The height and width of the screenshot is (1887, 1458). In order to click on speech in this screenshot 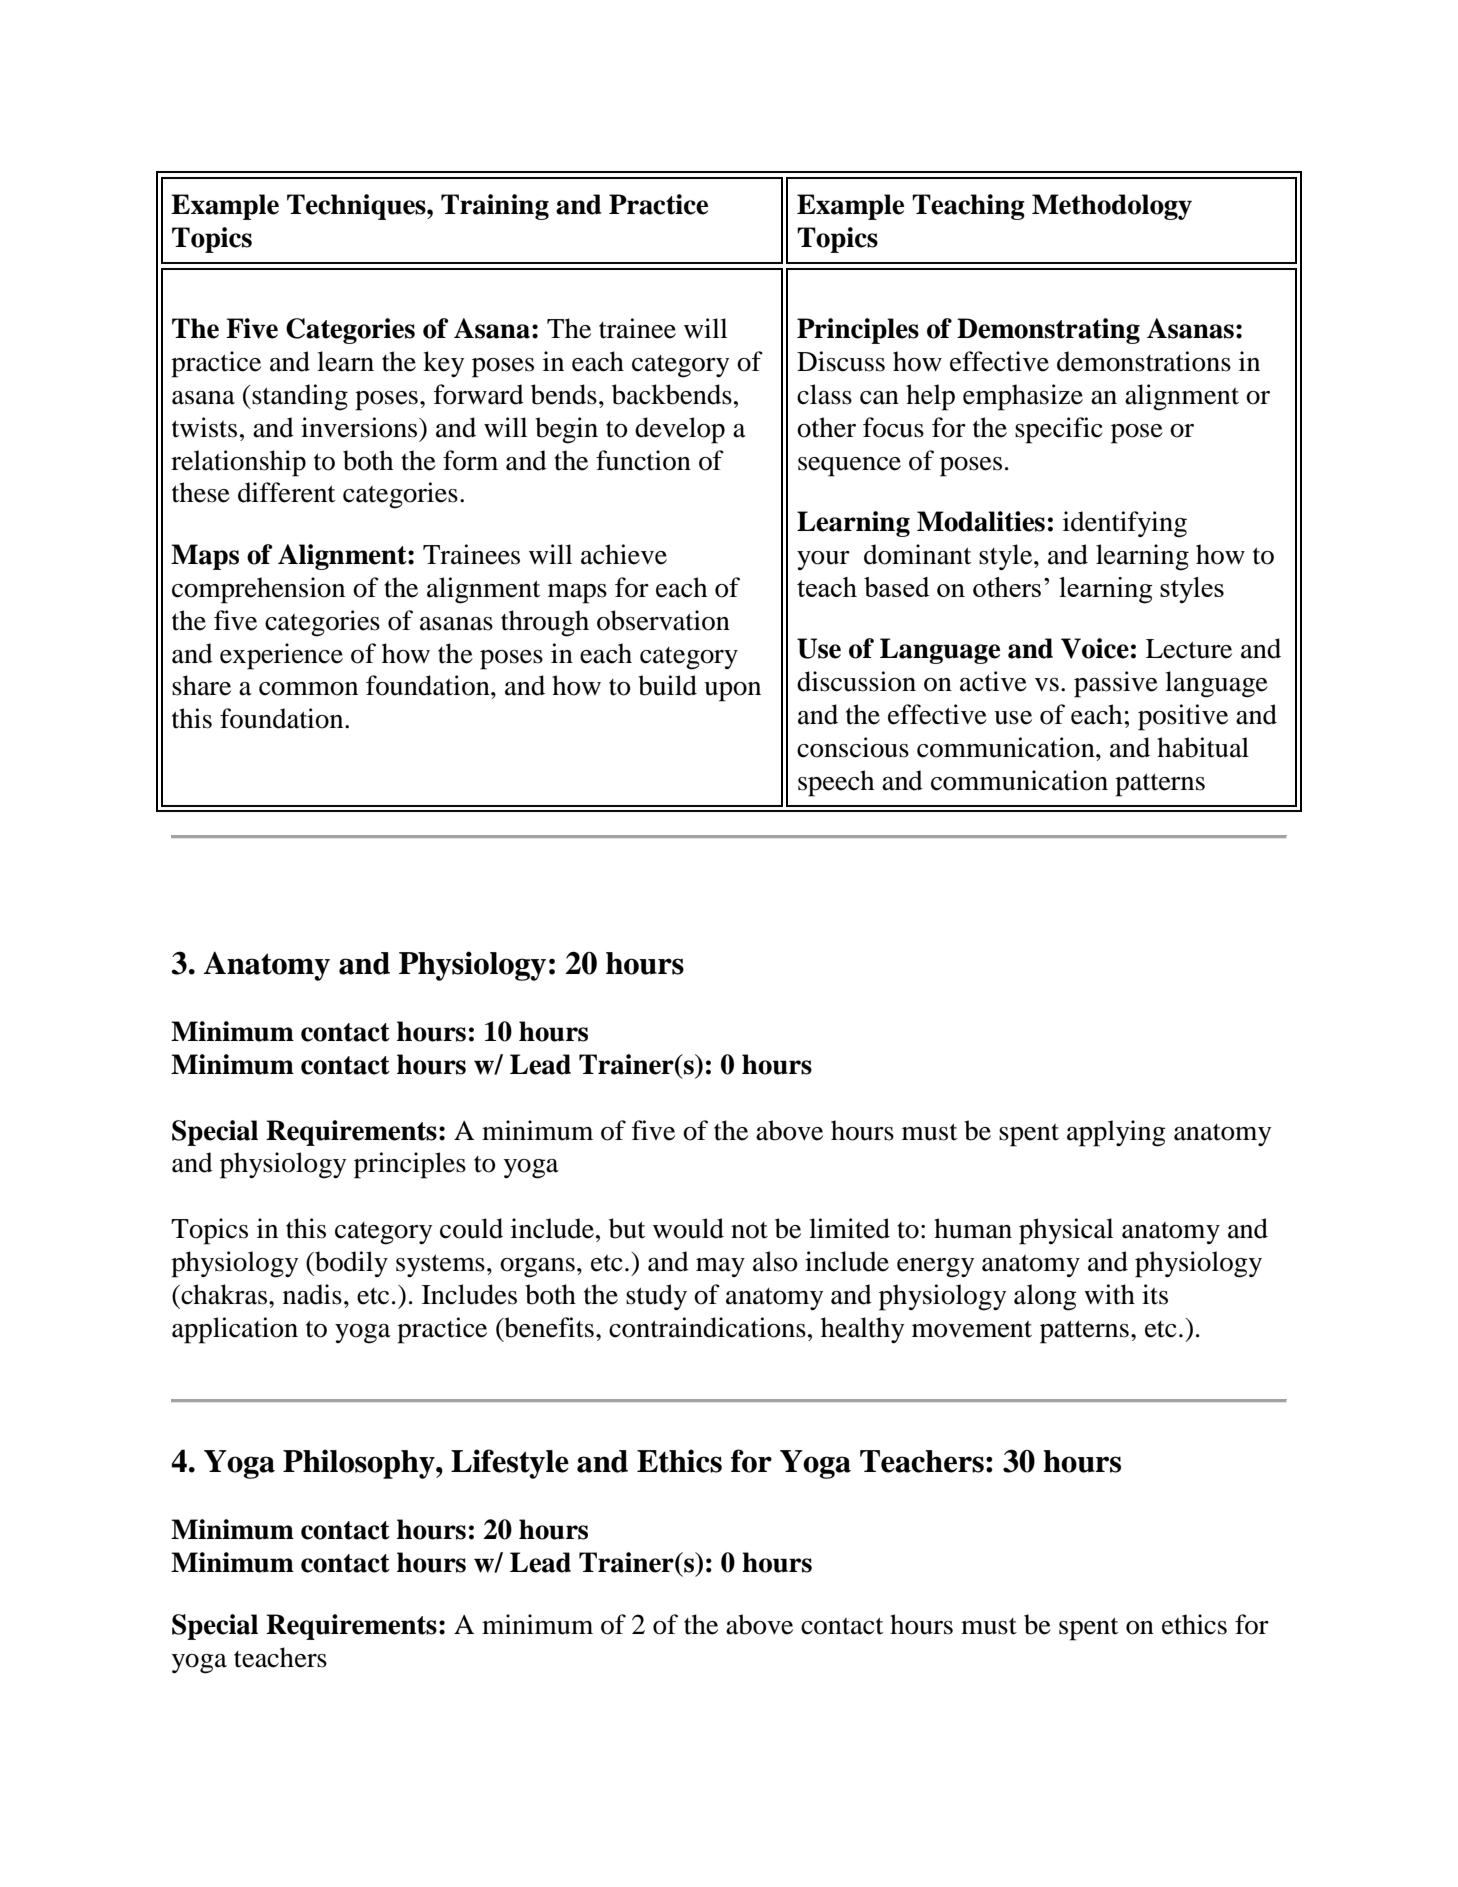, I will do `click(836, 783)`.
